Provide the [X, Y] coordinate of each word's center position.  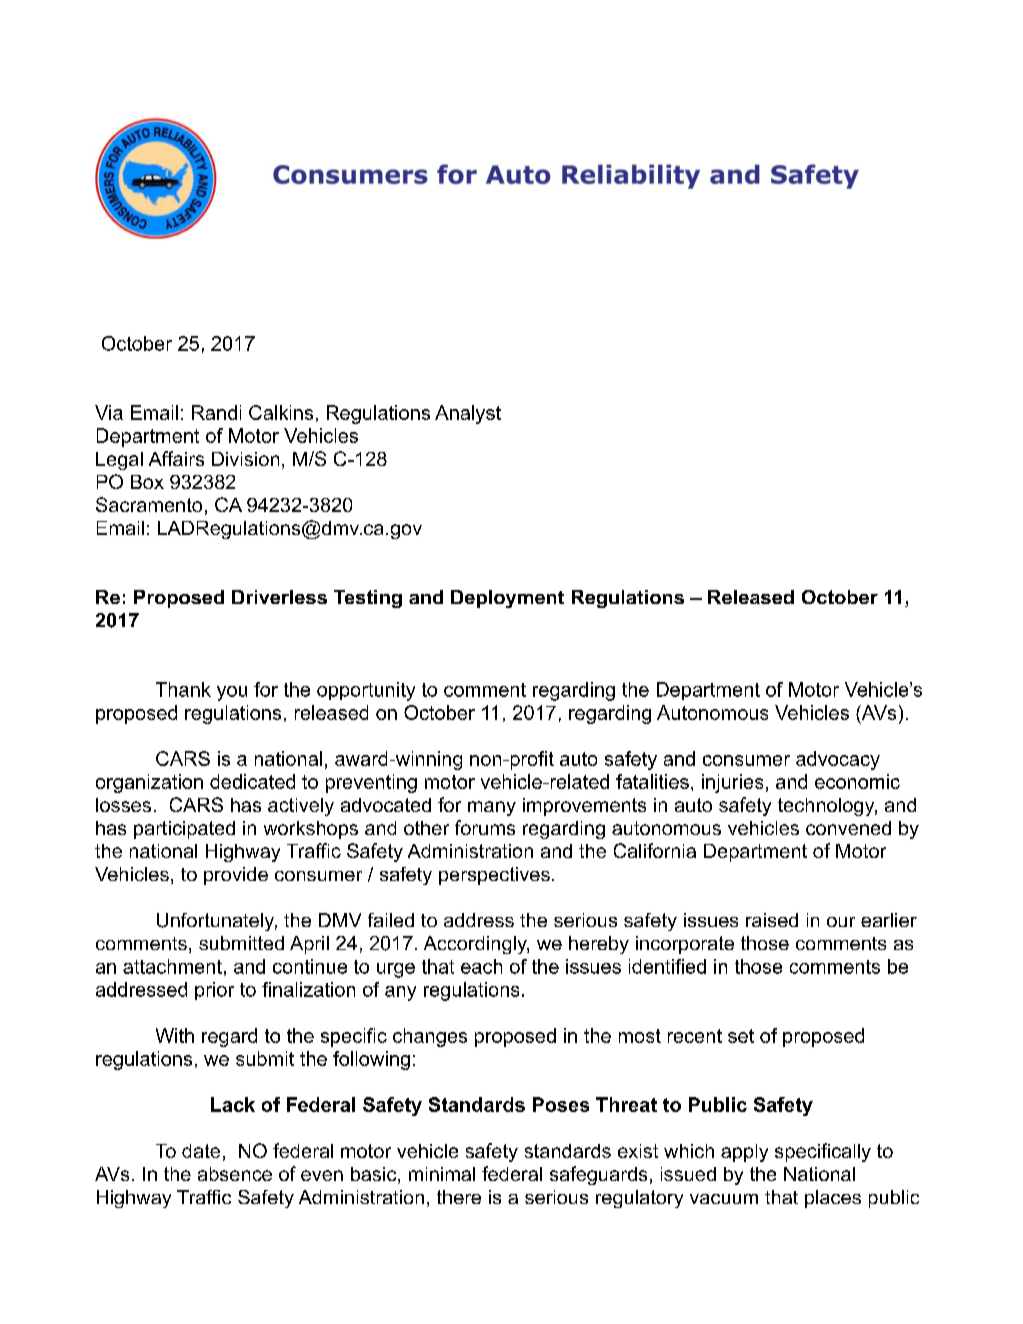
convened [848, 828]
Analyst [468, 414]
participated [184, 830]
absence [235, 1174]
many [492, 808]
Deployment [507, 599]
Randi [216, 412]
